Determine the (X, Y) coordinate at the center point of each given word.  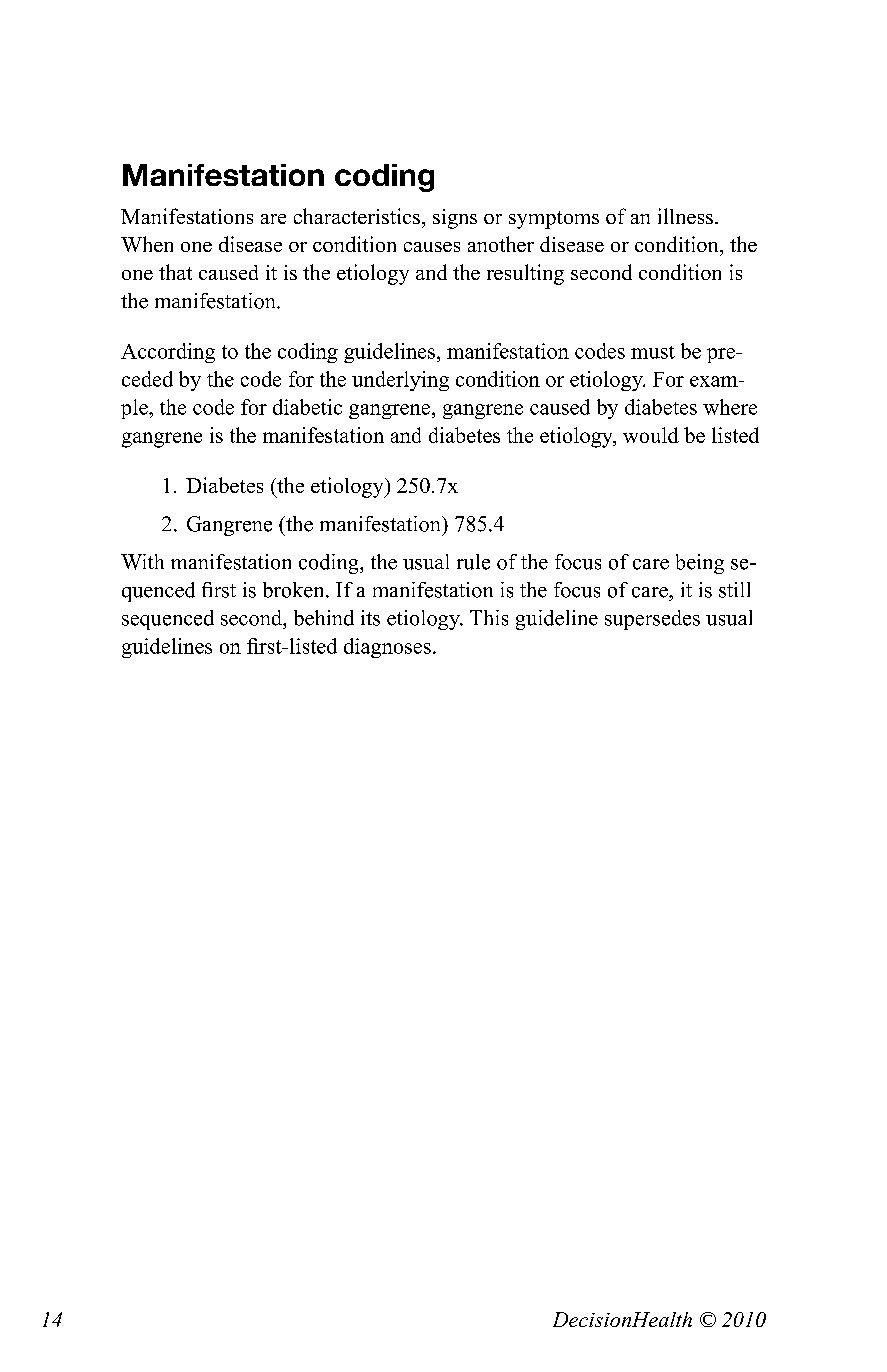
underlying (400, 381)
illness (687, 216)
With (142, 562)
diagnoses (387, 648)
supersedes (652, 620)
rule (473, 562)
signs (455, 219)
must (653, 352)
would (651, 435)
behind (324, 618)
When (147, 244)
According (168, 353)
